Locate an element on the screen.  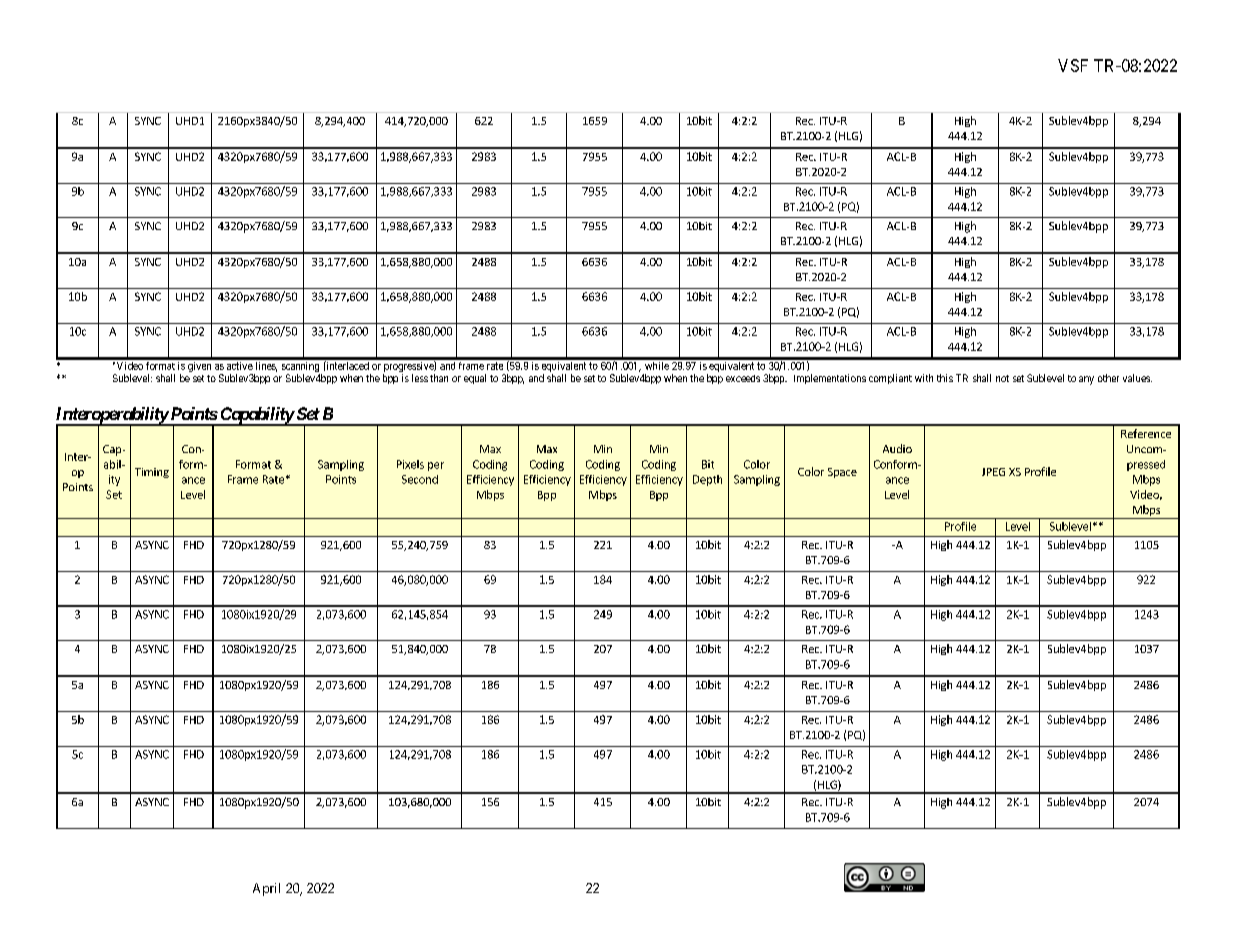
Depth is located at coordinates (707, 480).
